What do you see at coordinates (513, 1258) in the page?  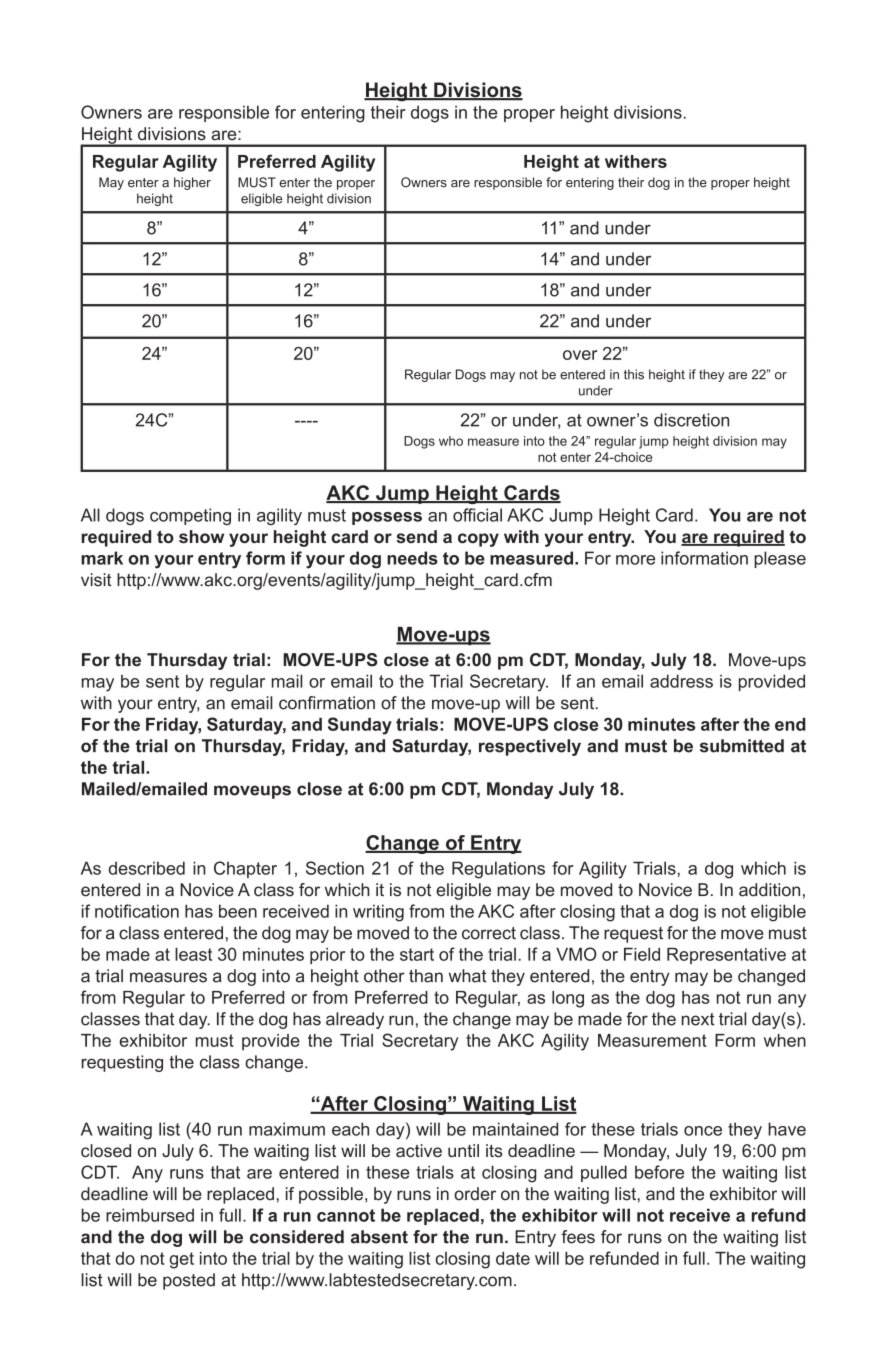 I see `date` at bounding box center [513, 1258].
